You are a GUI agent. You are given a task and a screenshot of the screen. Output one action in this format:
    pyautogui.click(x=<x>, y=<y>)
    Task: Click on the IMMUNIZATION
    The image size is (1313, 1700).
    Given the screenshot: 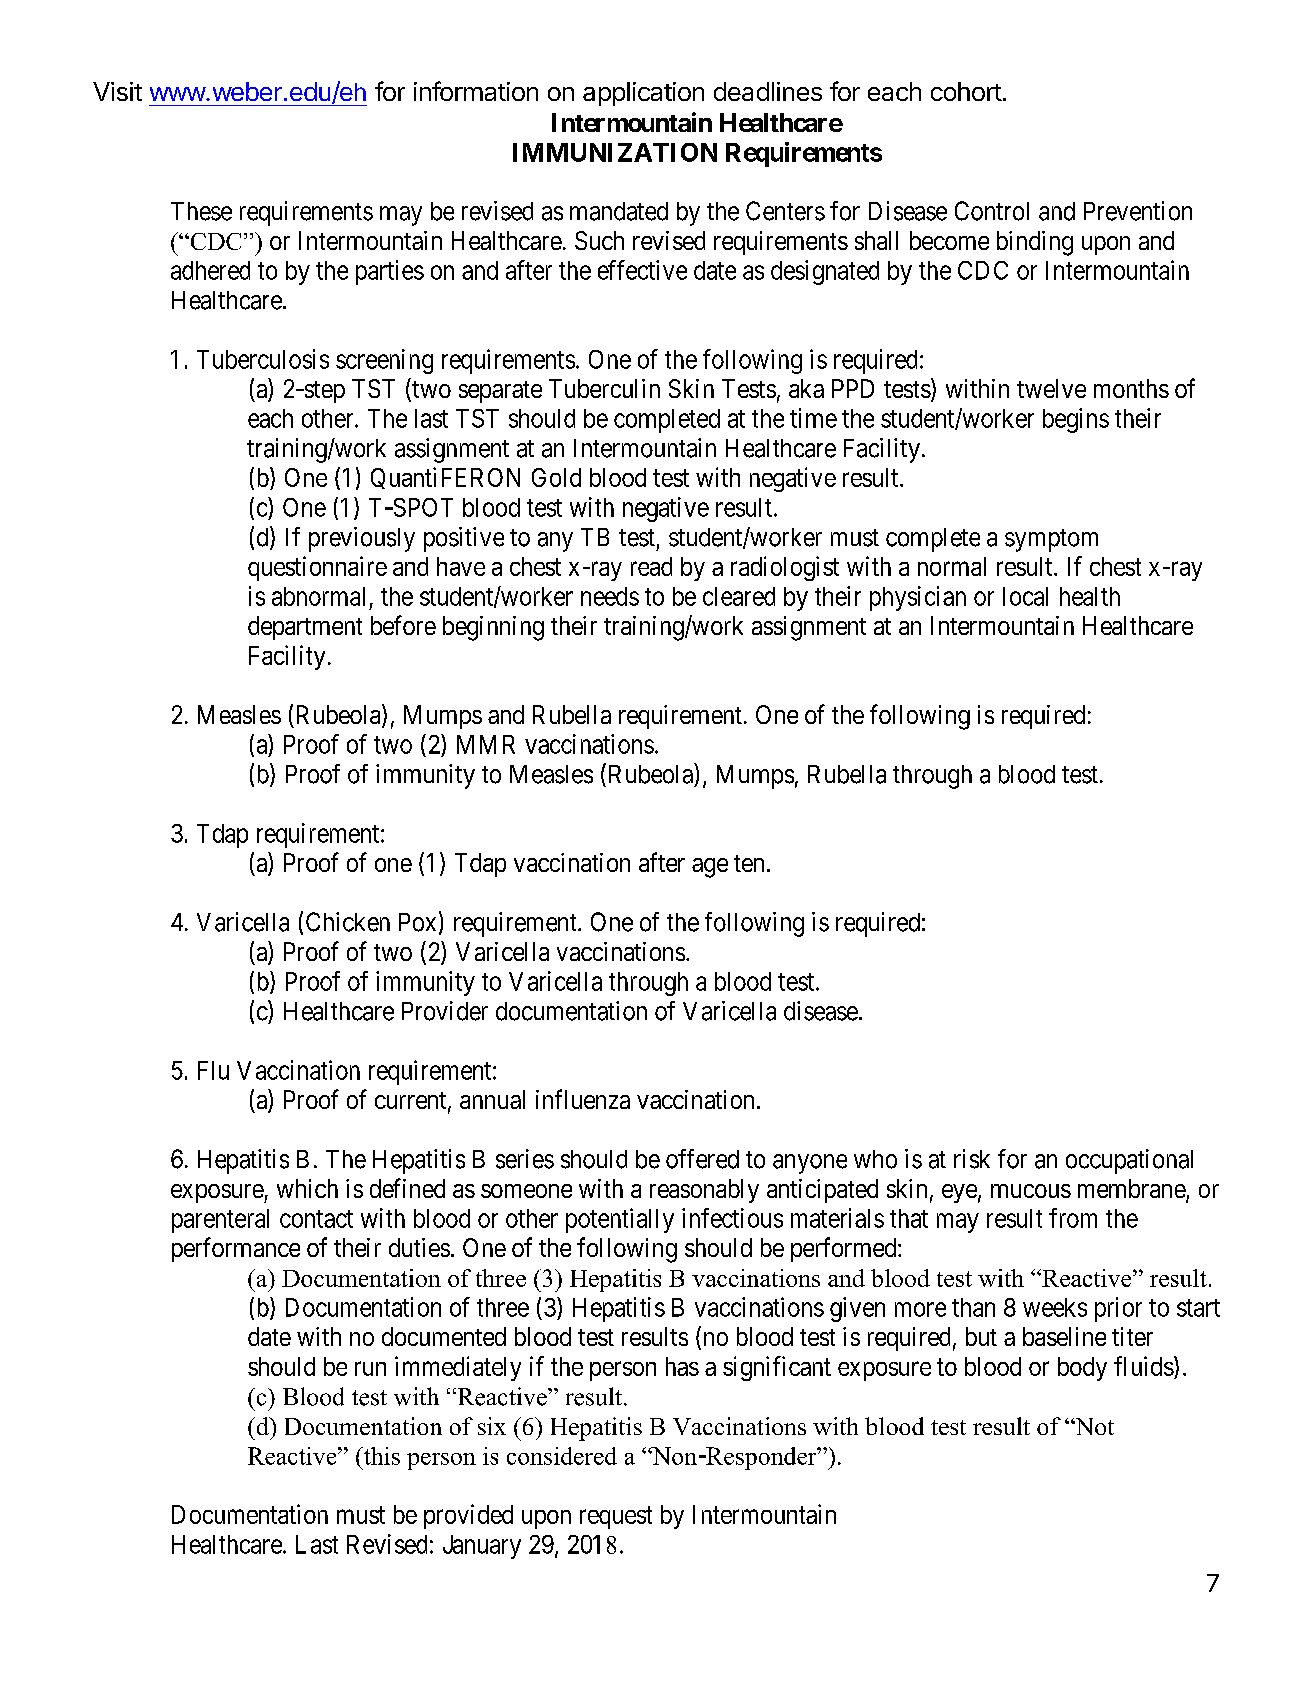 What is the action you would take?
    pyautogui.click(x=615, y=152)
